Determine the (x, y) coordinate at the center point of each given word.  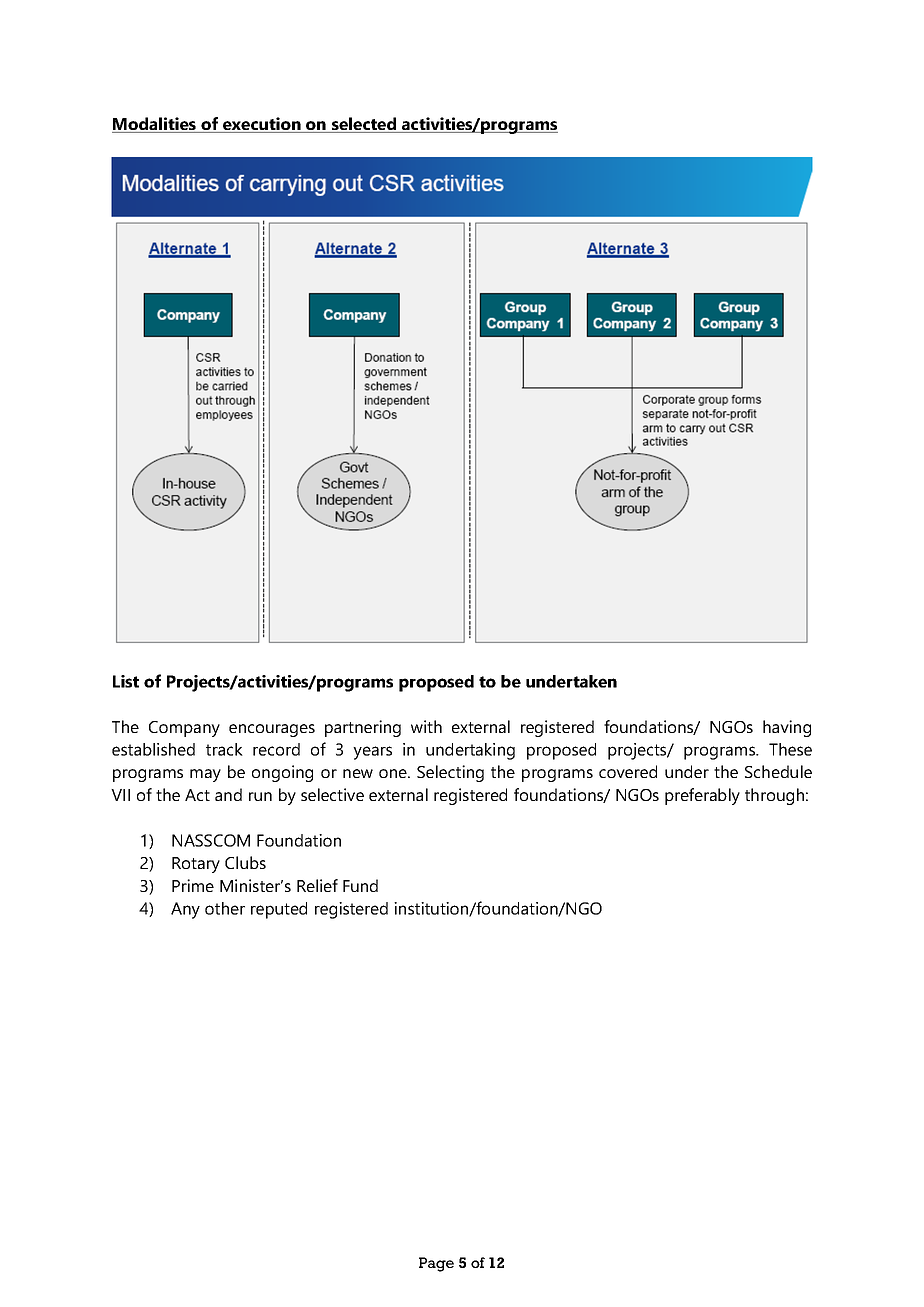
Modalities (155, 125)
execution (262, 125)
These (790, 749)
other (225, 908)
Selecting (450, 773)
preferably (702, 796)
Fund (360, 885)
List (126, 681)
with (426, 726)
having (787, 728)
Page (436, 1264)
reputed (279, 910)
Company (184, 729)
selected (364, 125)
